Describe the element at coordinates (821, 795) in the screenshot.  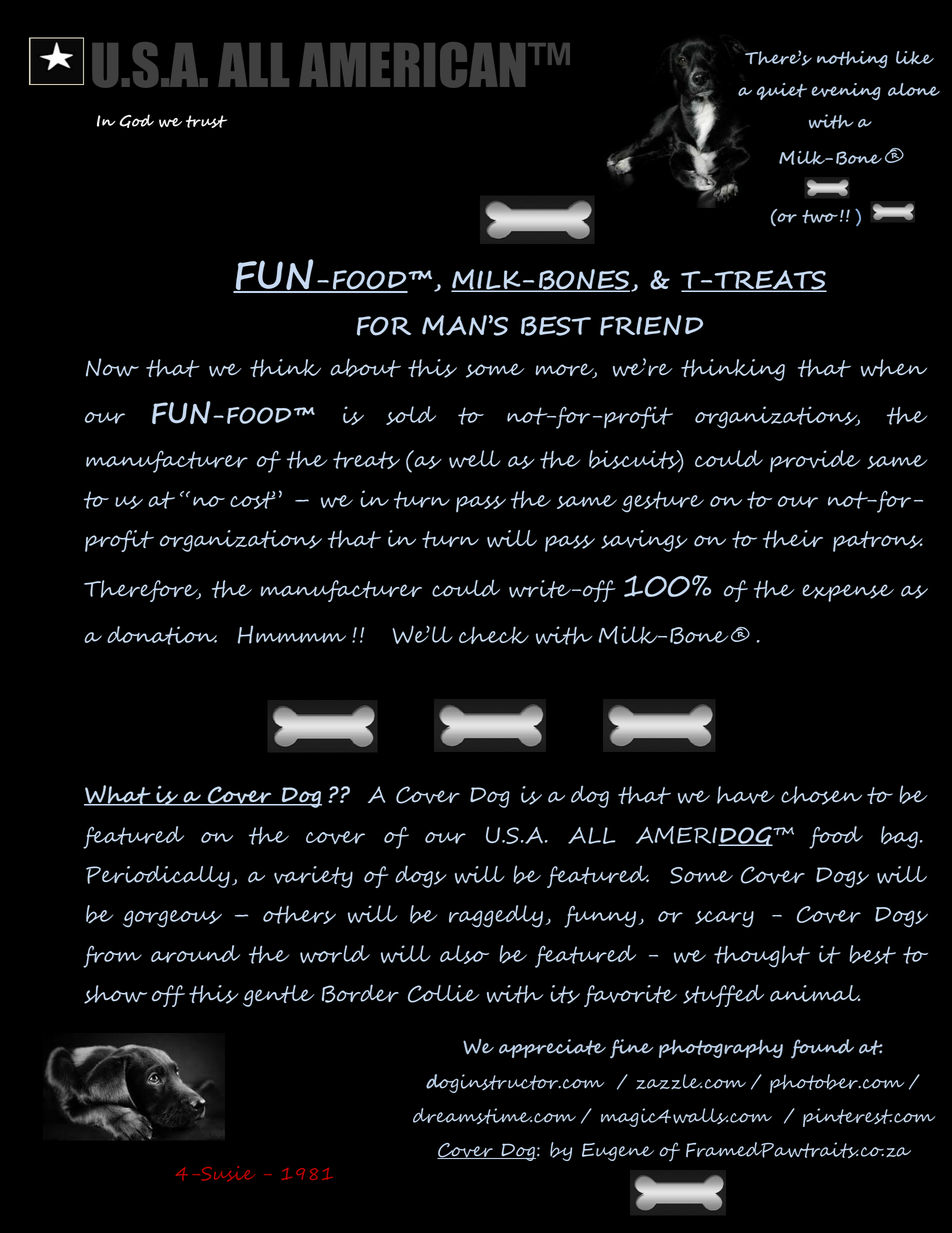
I see `chosen` at that location.
